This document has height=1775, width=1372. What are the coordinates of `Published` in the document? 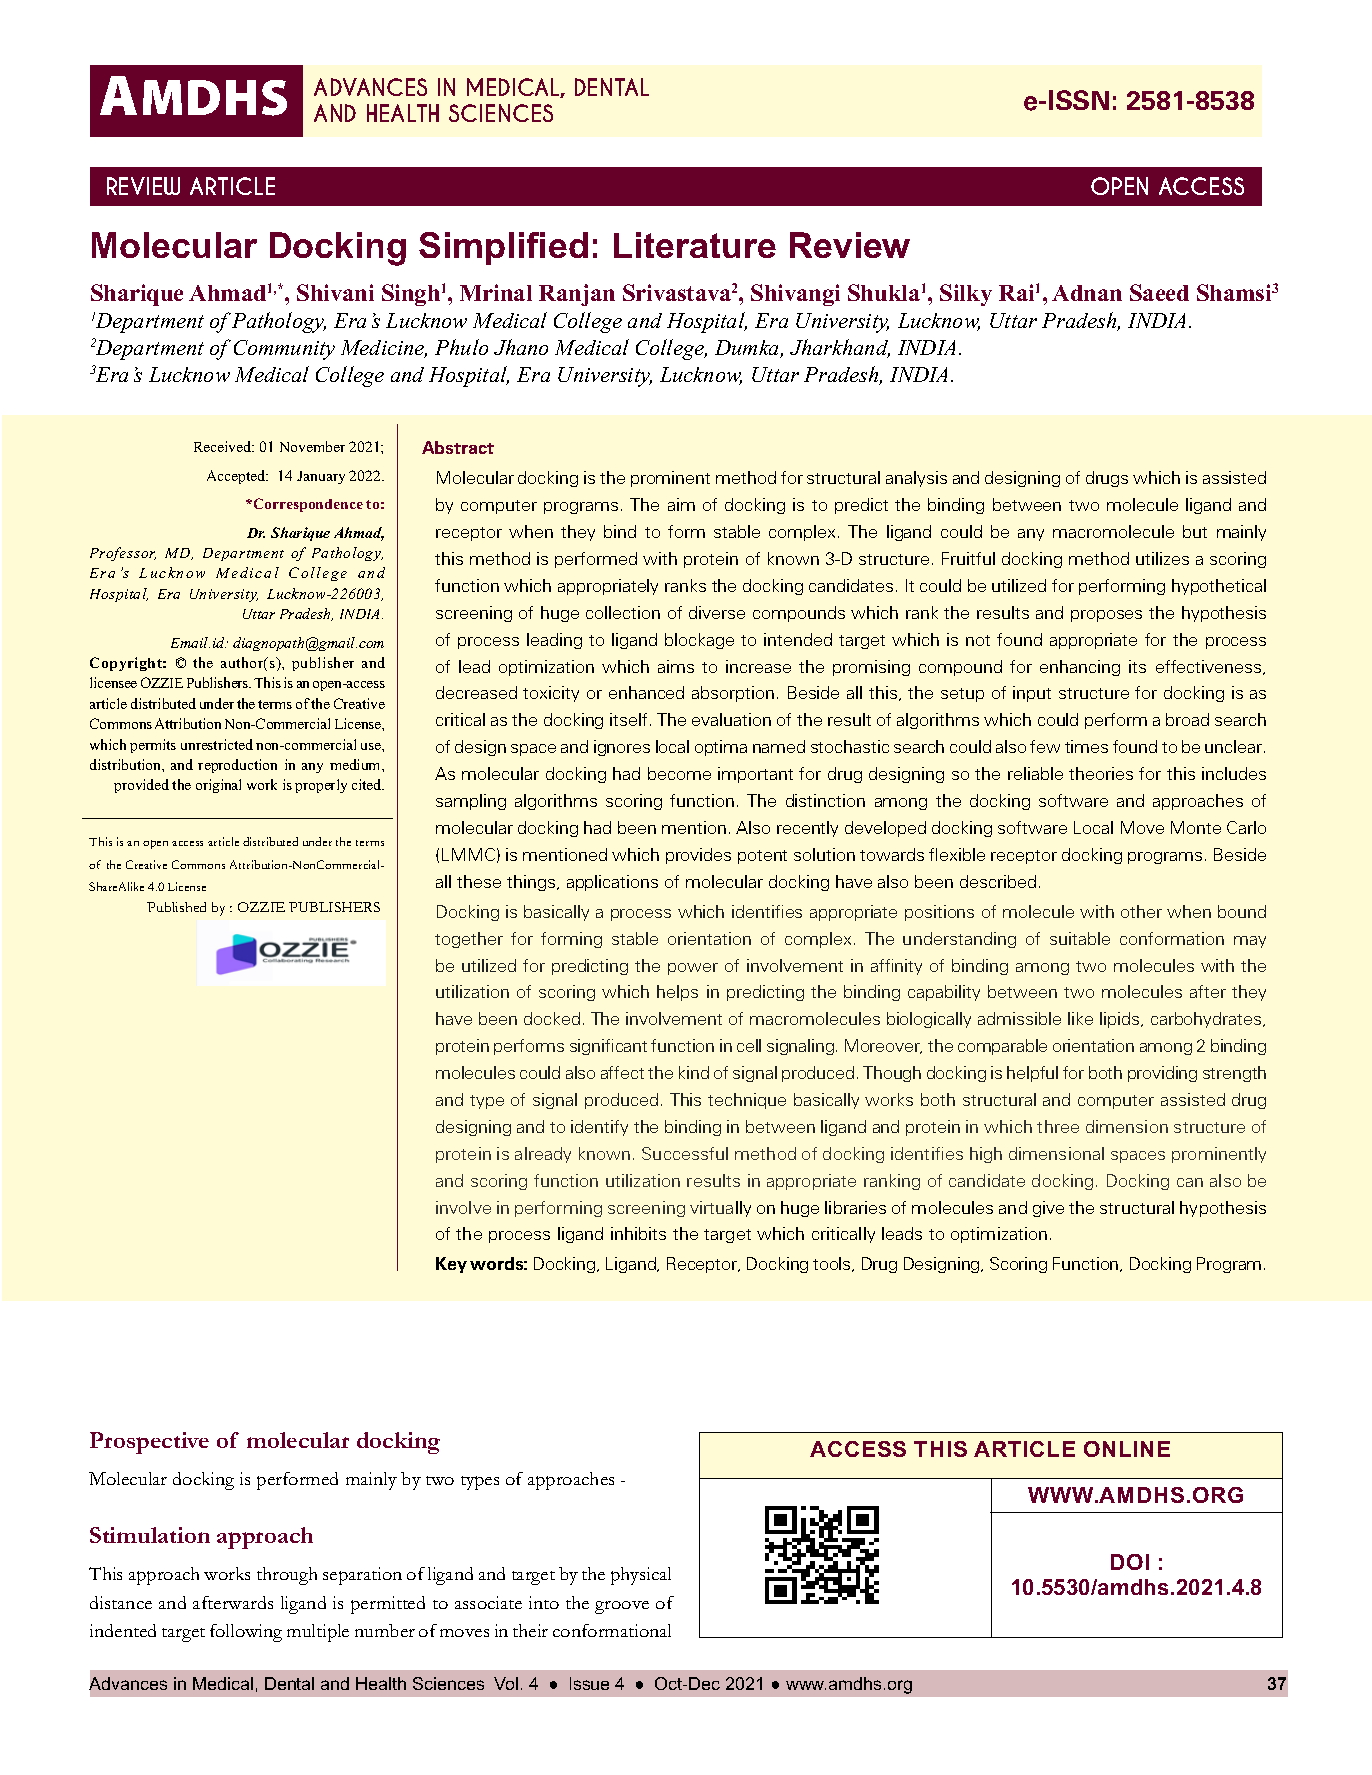 It's located at (176, 907).
